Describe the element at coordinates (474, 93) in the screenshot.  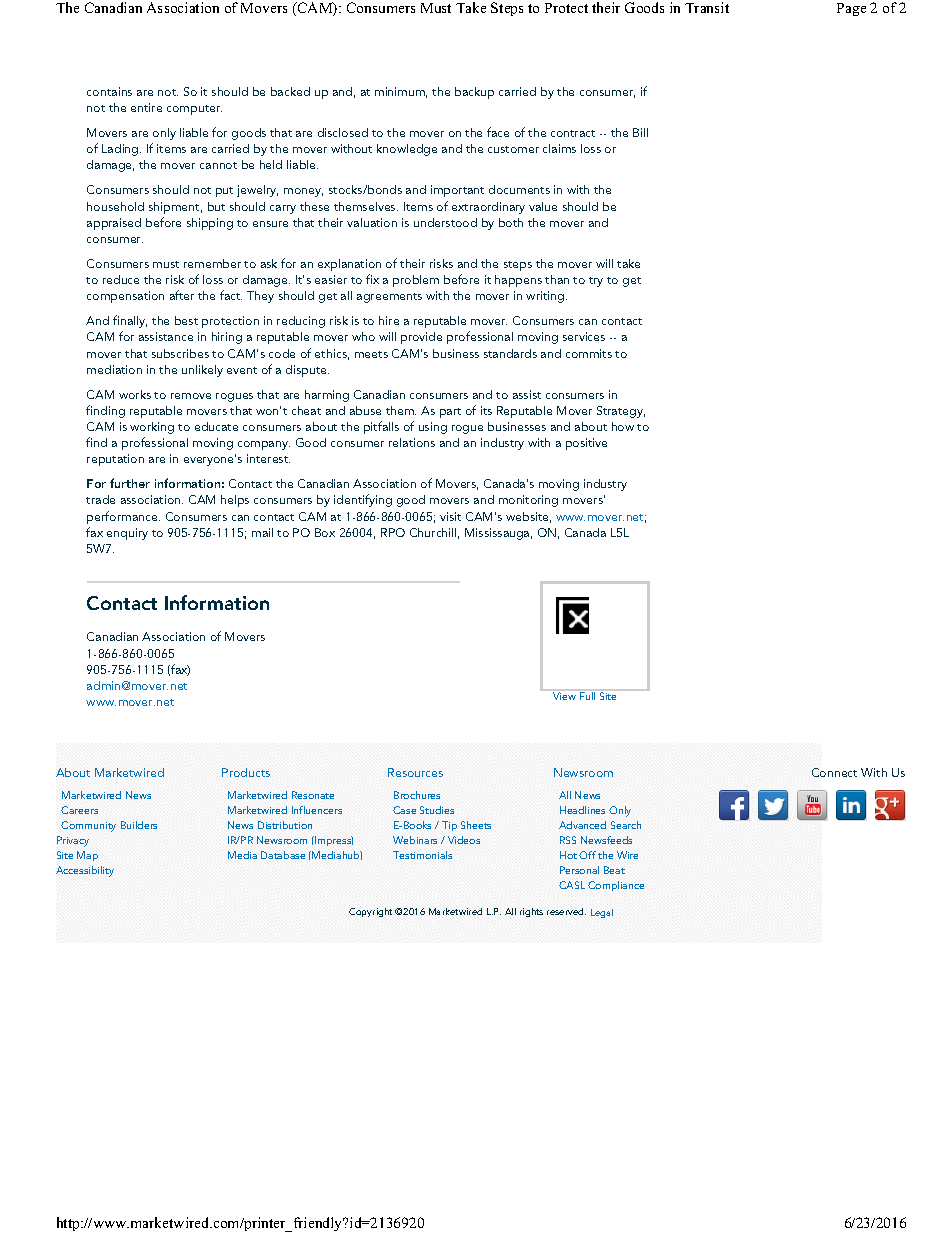
I see `backup` at that location.
